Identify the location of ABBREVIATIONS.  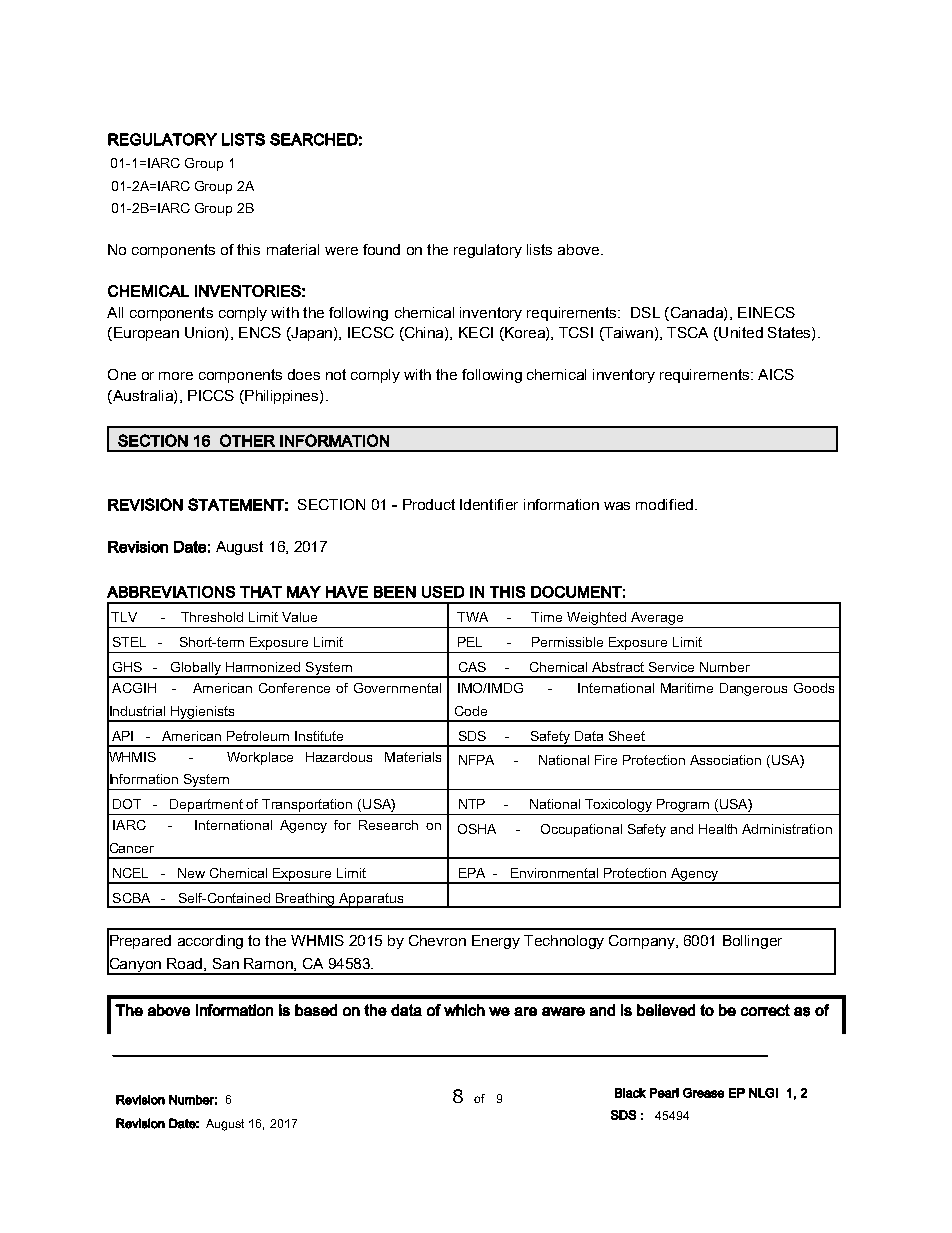
(171, 592).
